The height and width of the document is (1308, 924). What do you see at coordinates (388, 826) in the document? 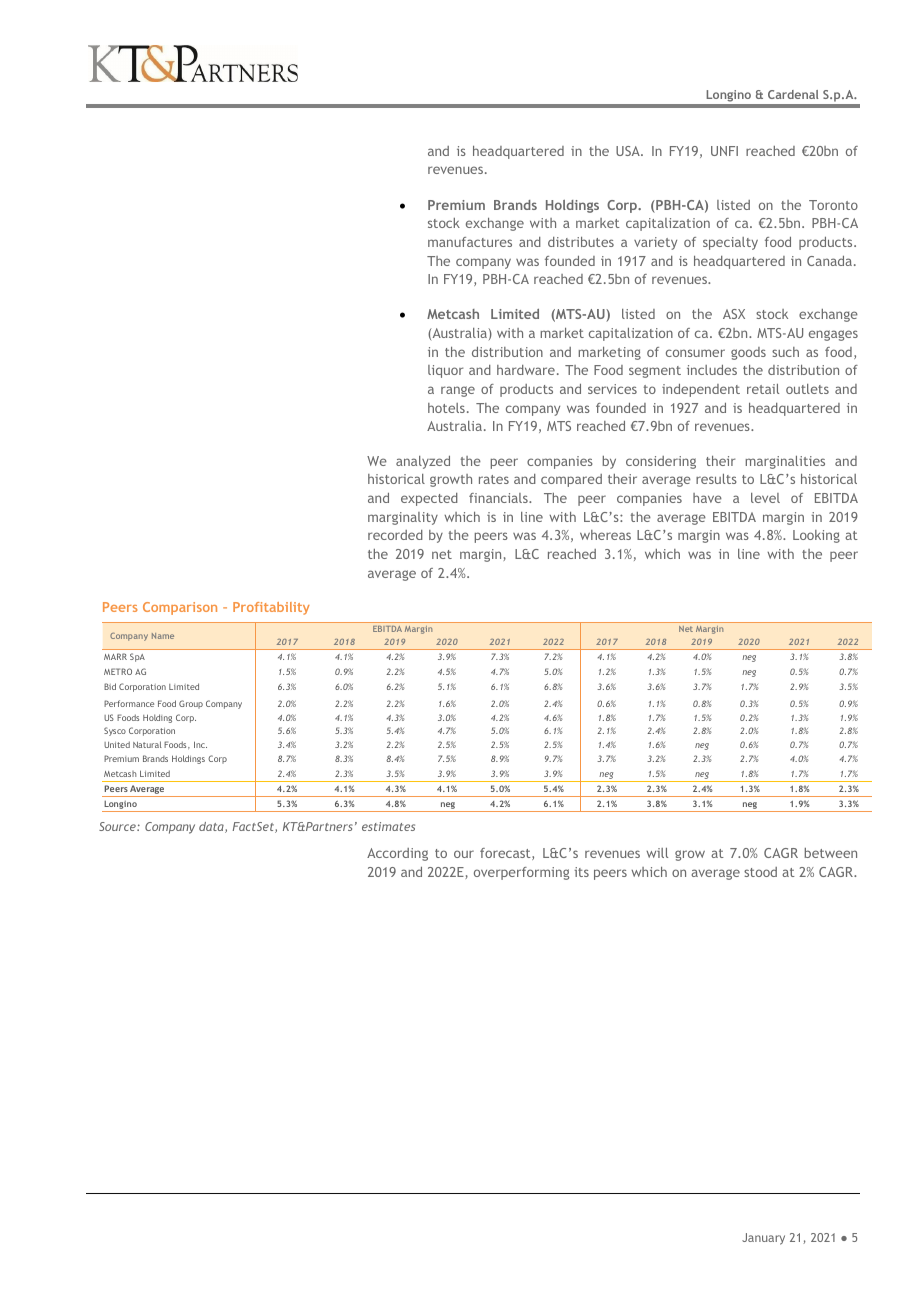
I see `estimates` at bounding box center [388, 826].
